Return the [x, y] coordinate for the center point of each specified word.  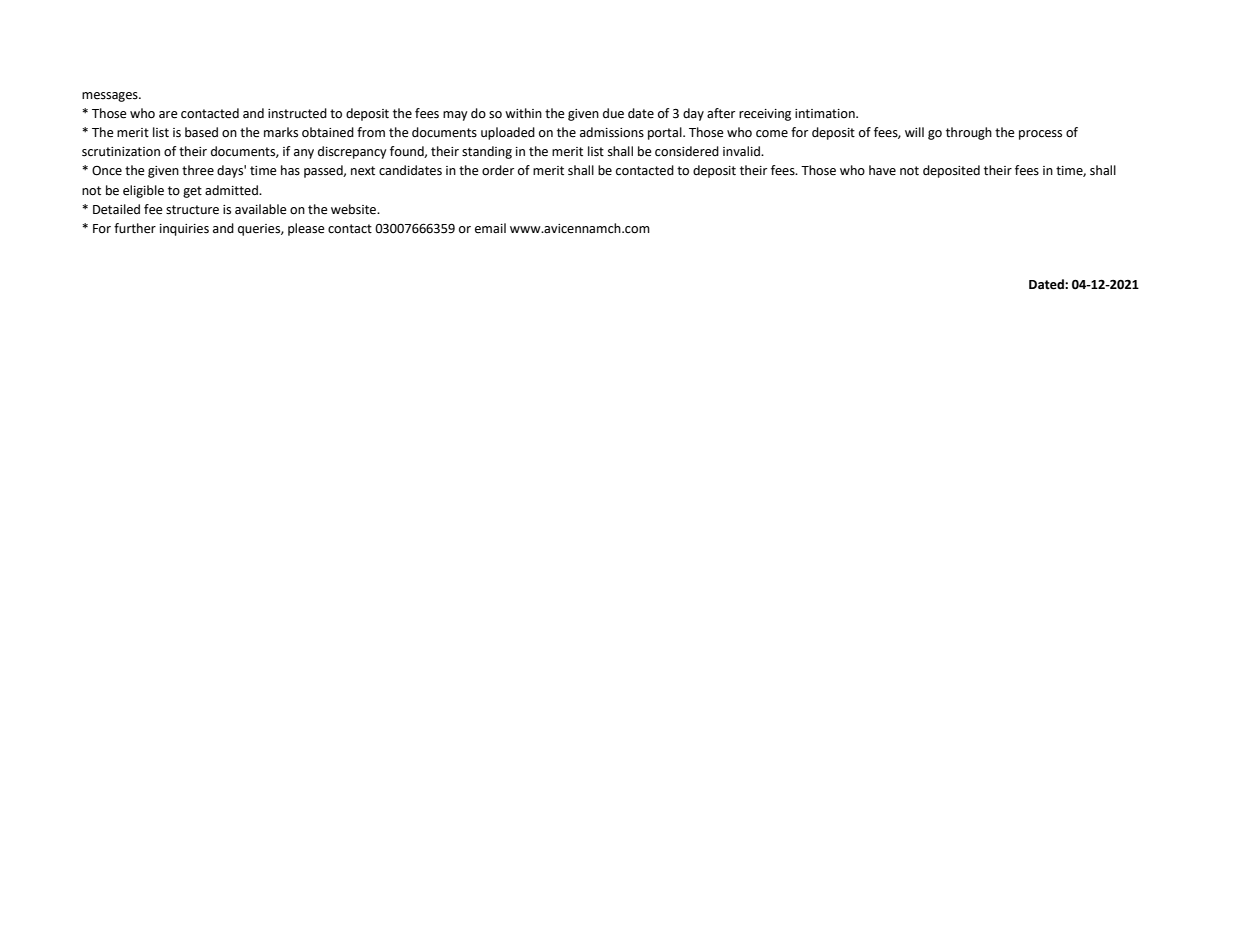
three [198, 170]
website [355, 209]
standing [487, 152]
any [304, 154]
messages [111, 97]
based [201, 132]
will [914, 132]
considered [687, 151]
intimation [826, 114]
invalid [742, 151]
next [363, 171]
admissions [612, 132]
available [261, 209]
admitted [232, 190]
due [613, 113]
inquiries [184, 230]
